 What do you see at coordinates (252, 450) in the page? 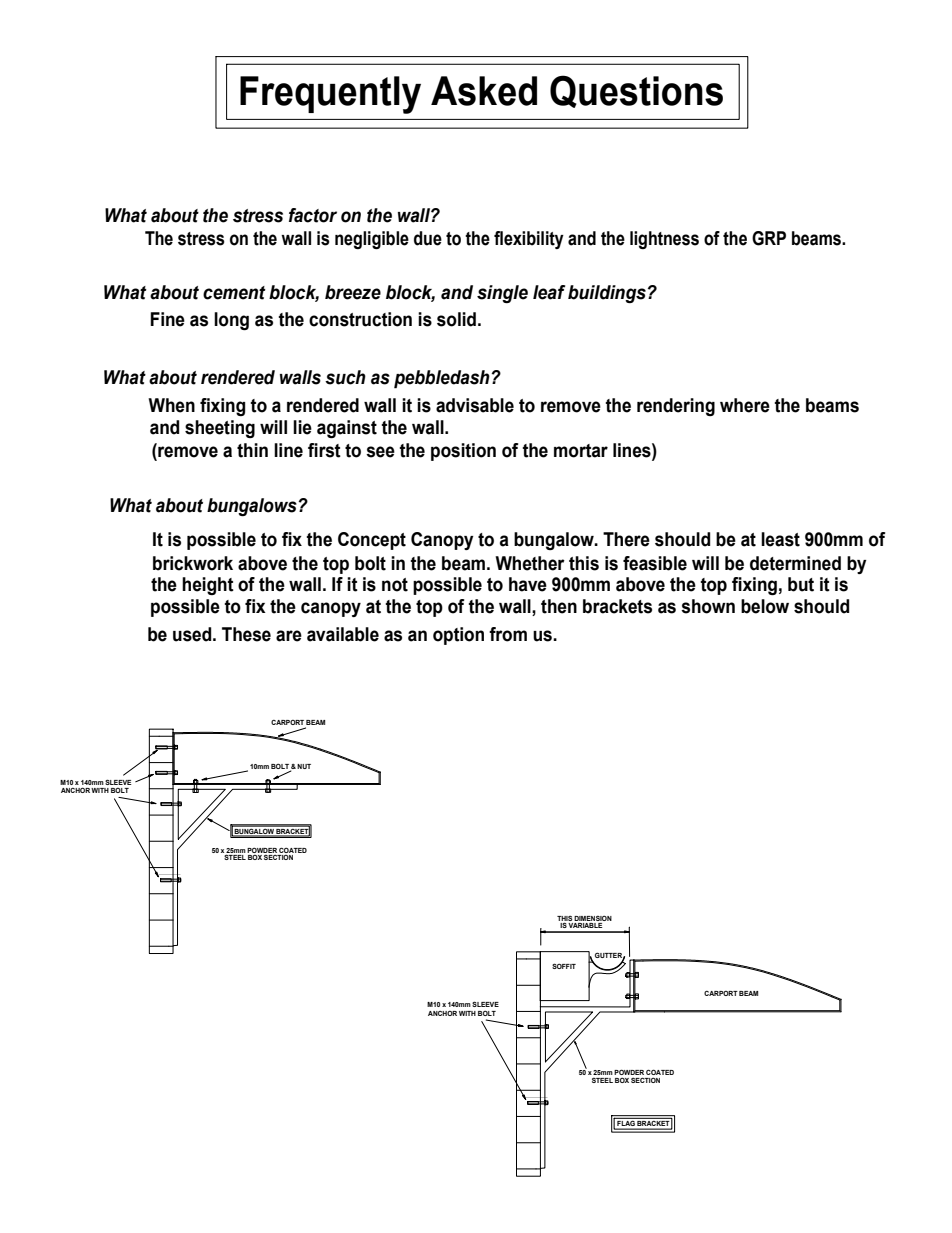
I see `thin` at bounding box center [252, 450].
